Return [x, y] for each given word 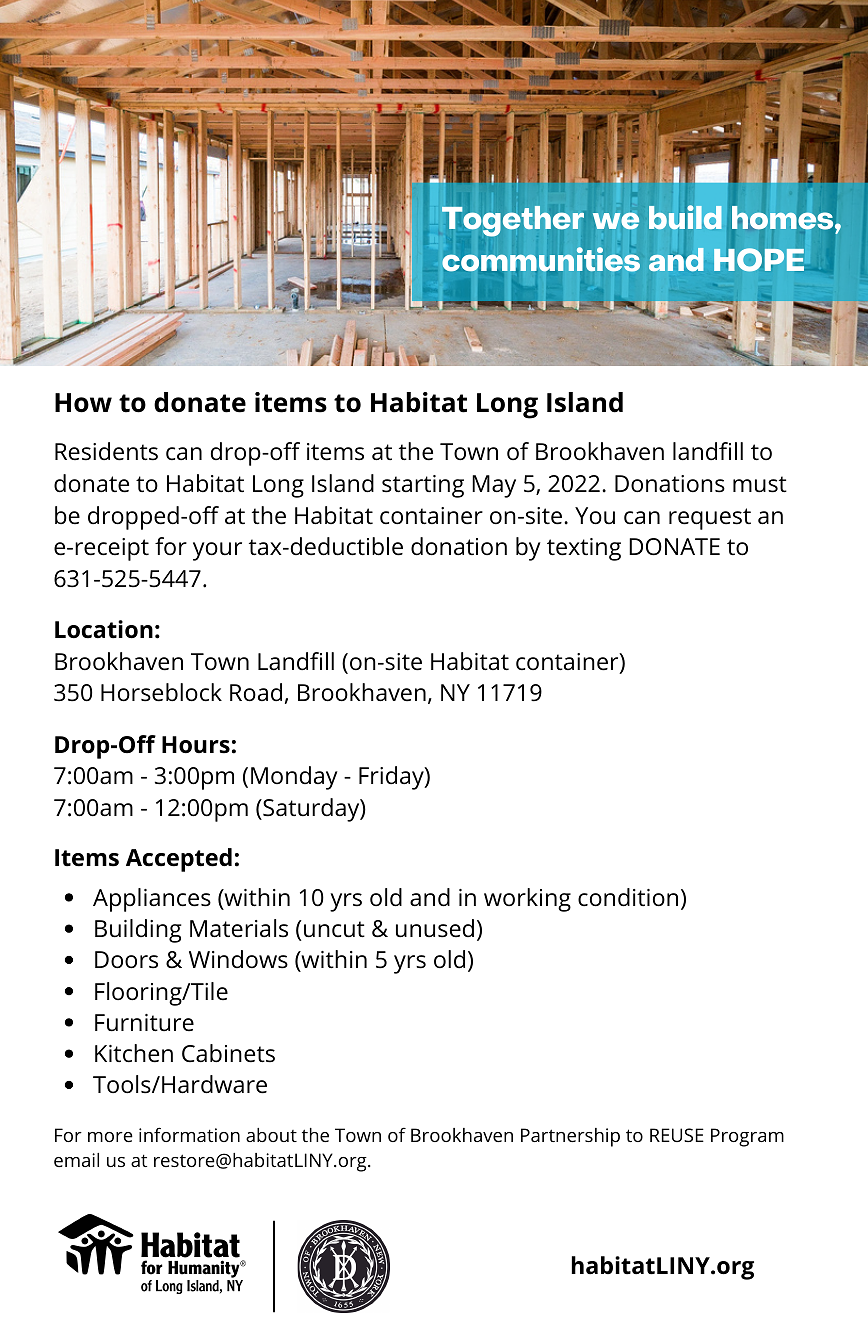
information [189, 1134]
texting [584, 549]
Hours [196, 745]
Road [256, 692]
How [83, 403]
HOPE [759, 260]
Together [513, 221]
